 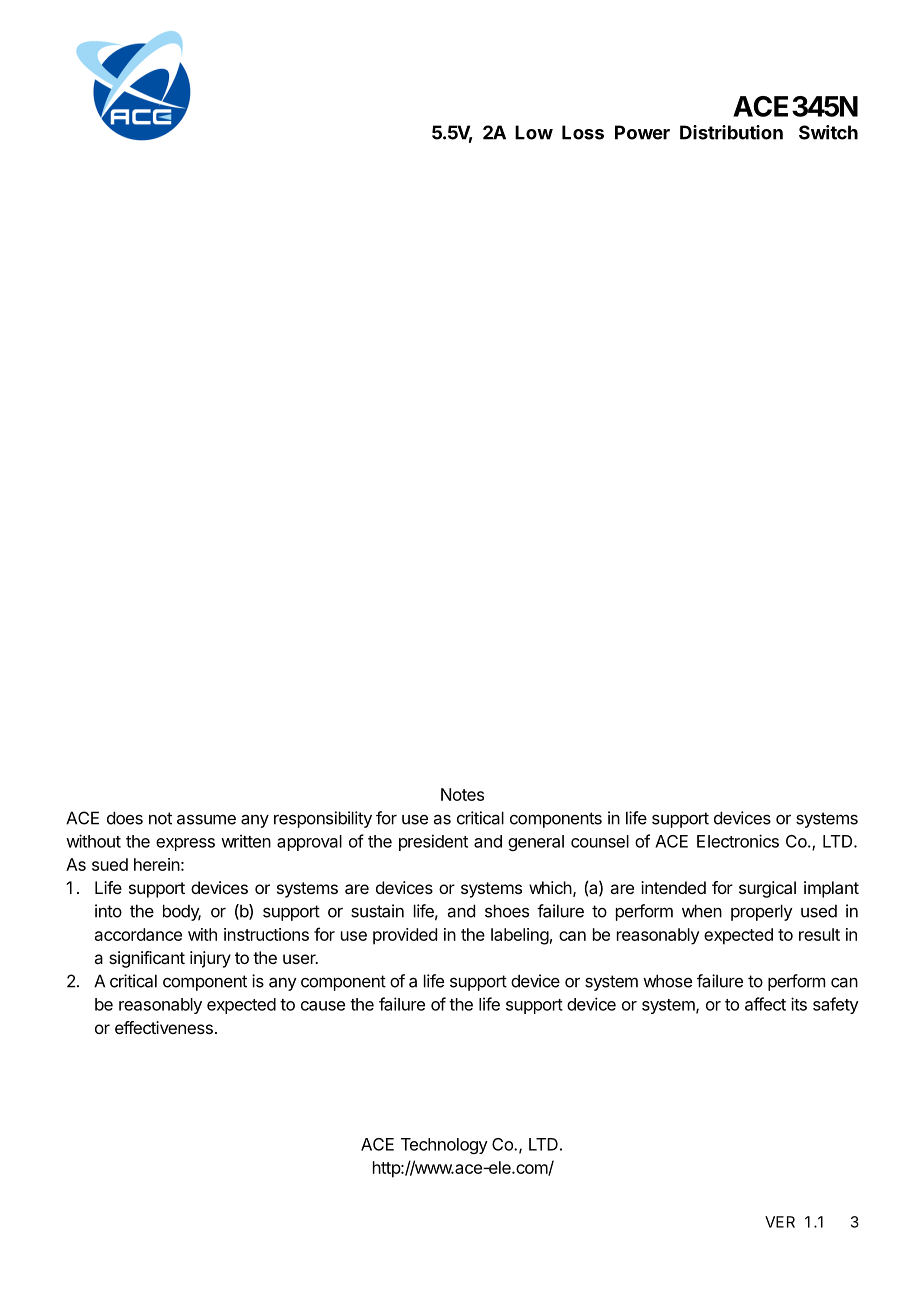 What do you see at coordinates (462, 794) in the document?
I see `Notes` at bounding box center [462, 794].
